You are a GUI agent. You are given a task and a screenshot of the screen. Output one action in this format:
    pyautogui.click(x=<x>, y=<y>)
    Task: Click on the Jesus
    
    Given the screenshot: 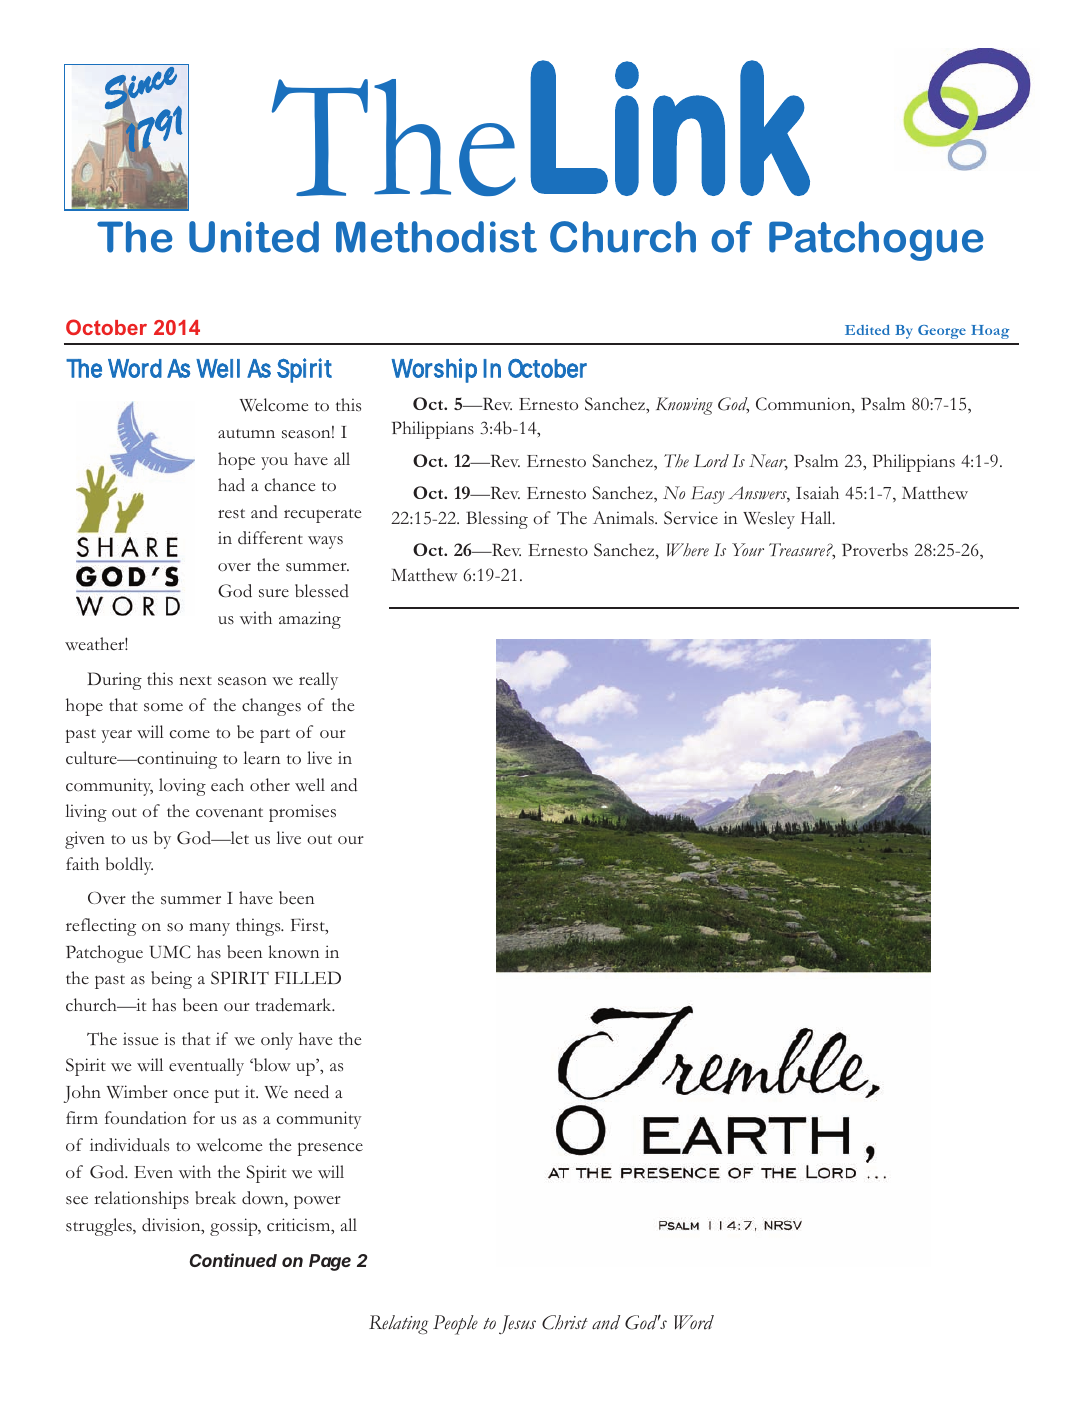 What is the action you would take?
    pyautogui.click(x=517, y=1324)
